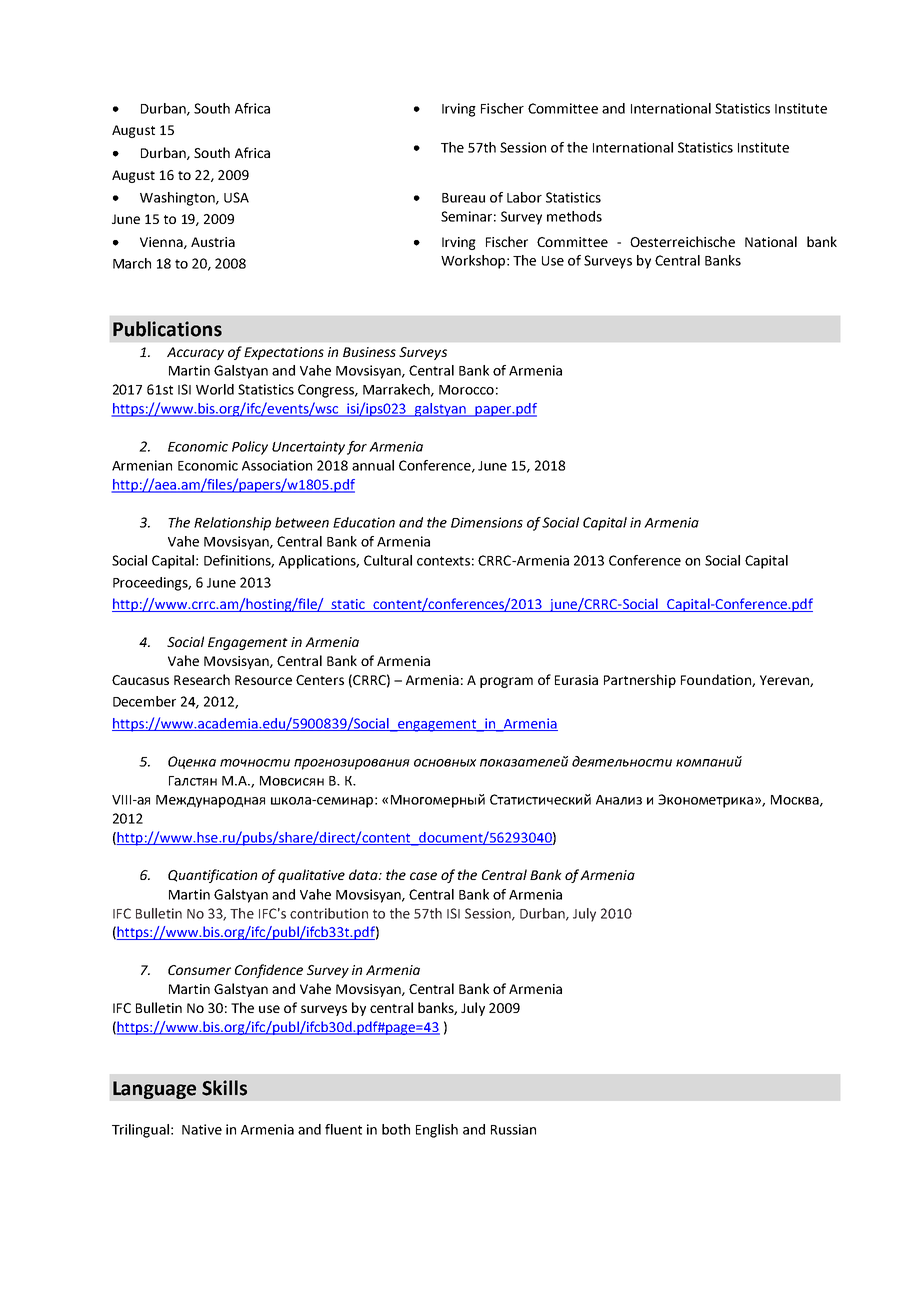  What do you see at coordinates (574, 216) in the page?
I see `methods` at bounding box center [574, 216].
